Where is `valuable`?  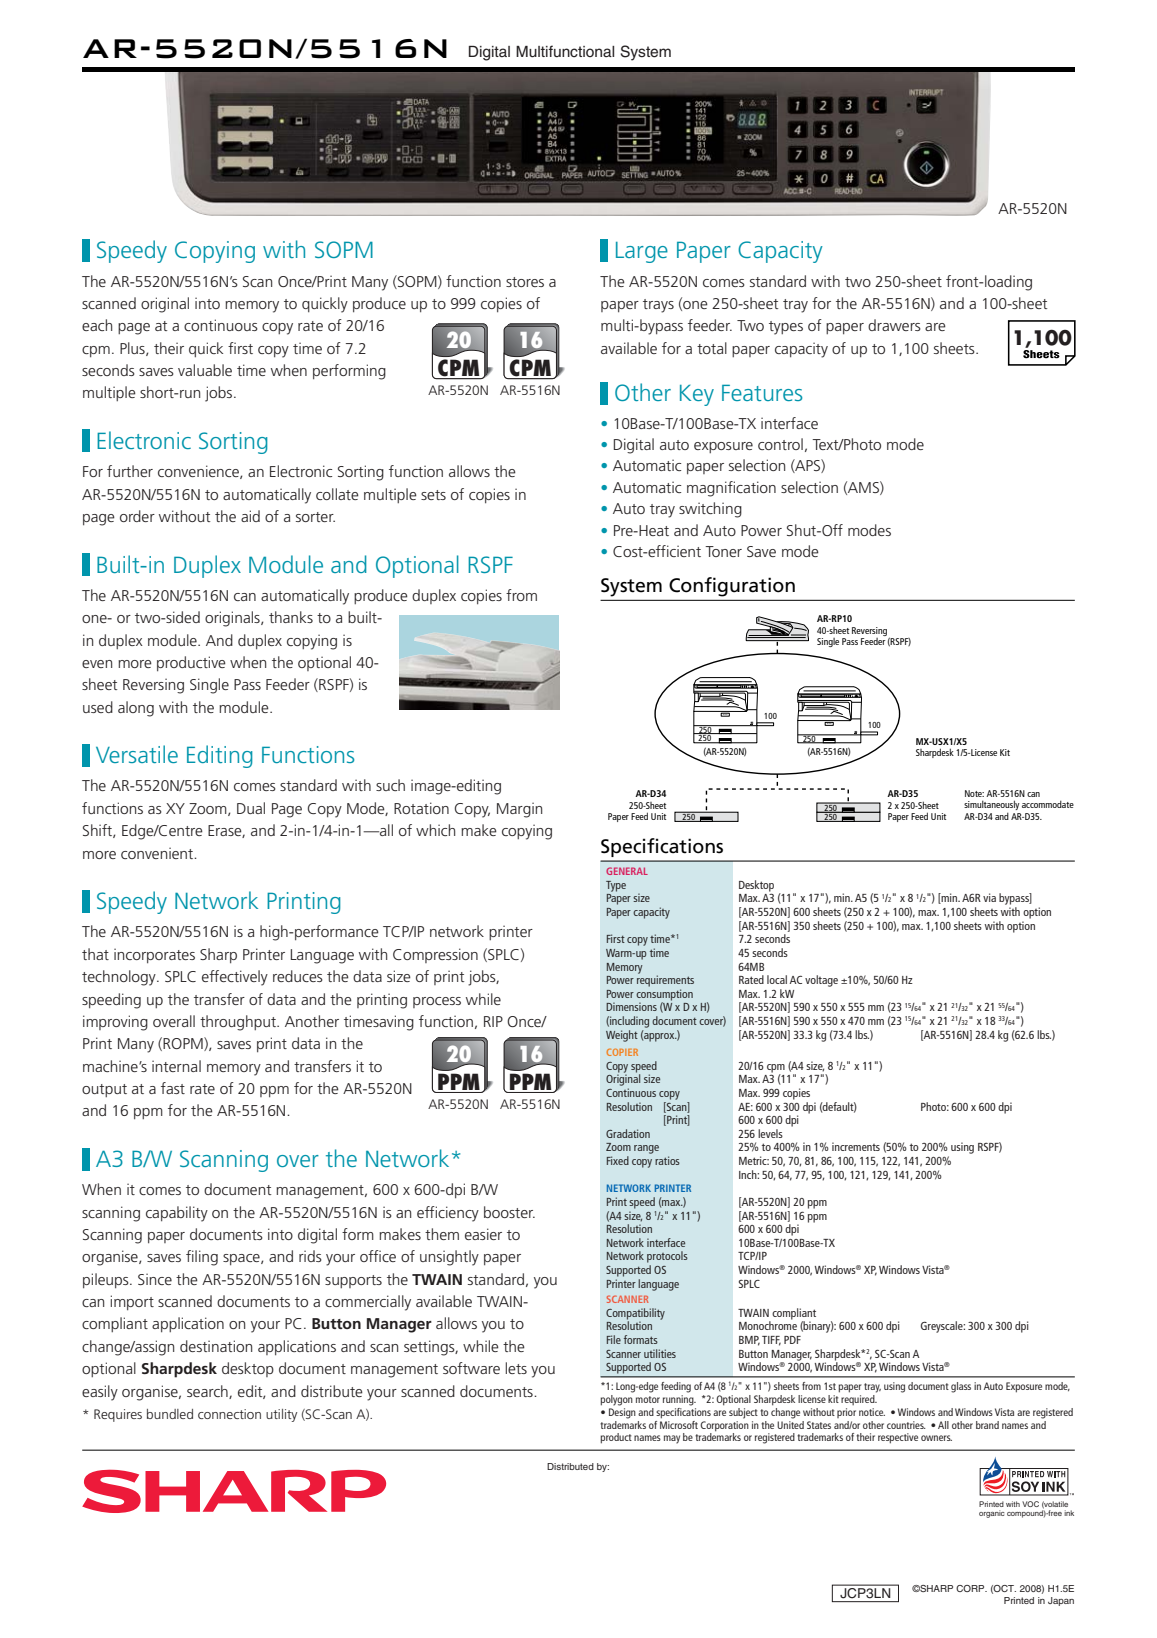 valuable is located at coordinates (205, 370).
